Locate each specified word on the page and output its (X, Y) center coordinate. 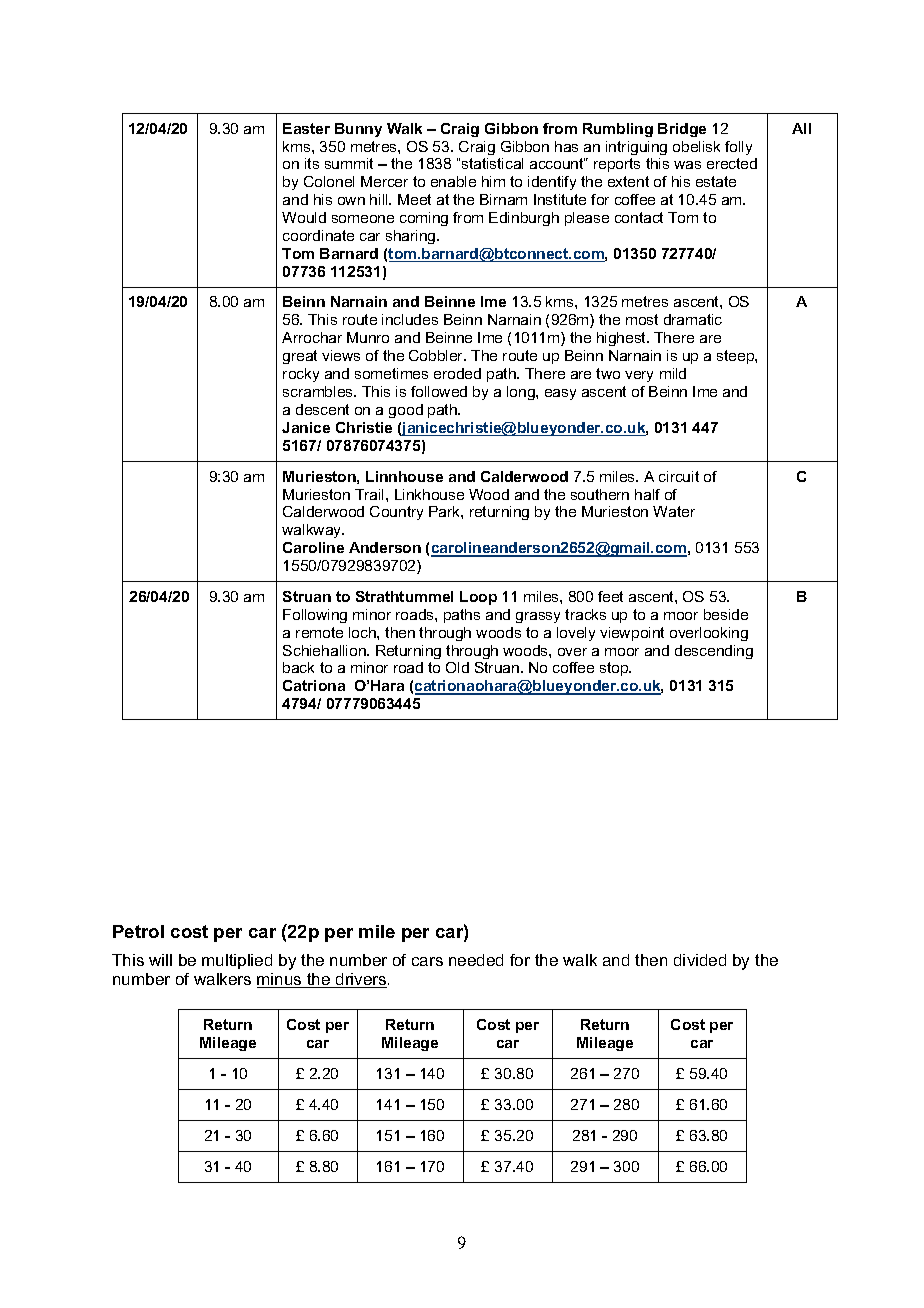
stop (615, 669)
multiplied (237, 961)
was (687, 165)
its (312, 163)
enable (453, 181)
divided (700, 960)
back (298, 667)
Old (457, 667)
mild (673, 373)
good (406, 411)
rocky (301, 375)
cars (427, 961)
